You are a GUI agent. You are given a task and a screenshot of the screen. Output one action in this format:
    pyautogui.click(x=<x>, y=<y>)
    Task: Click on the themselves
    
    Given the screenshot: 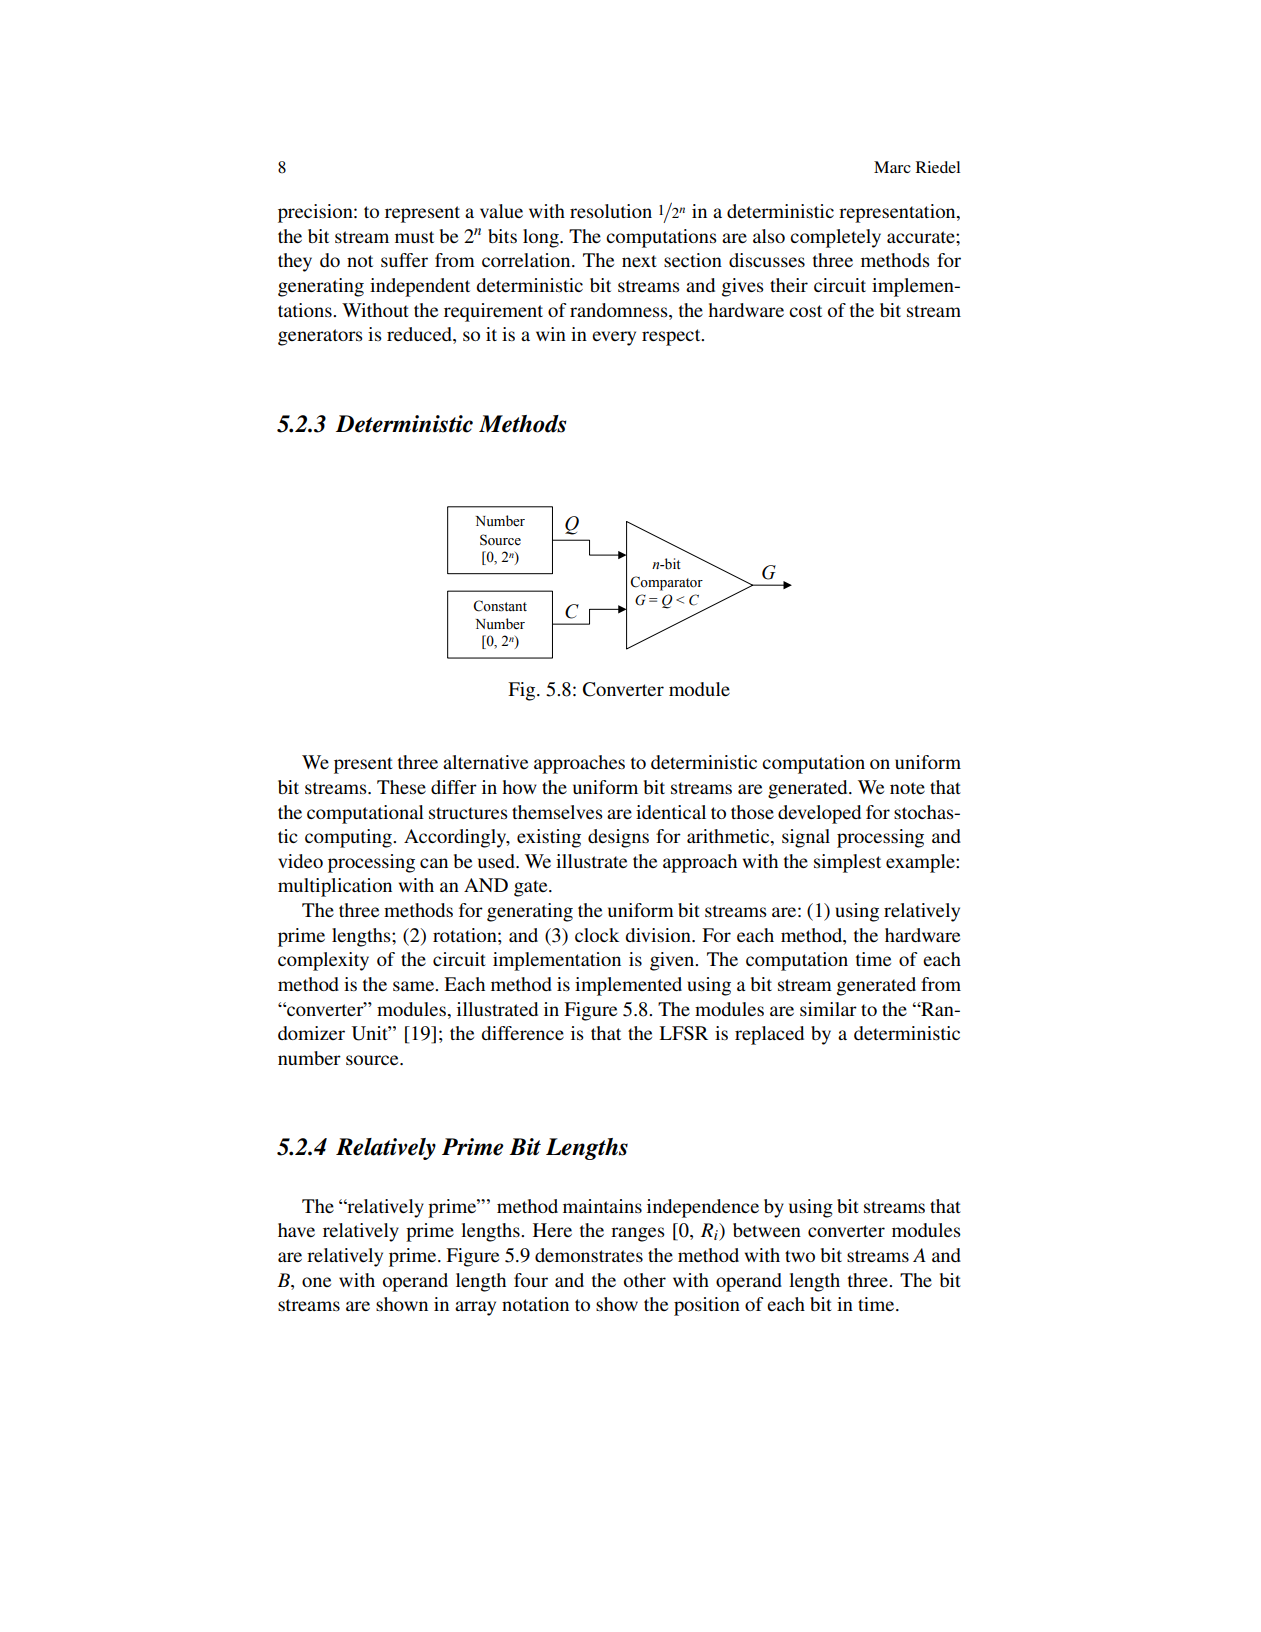 What is the action you would take?
    pyautogui.click(x=557, y=812)
